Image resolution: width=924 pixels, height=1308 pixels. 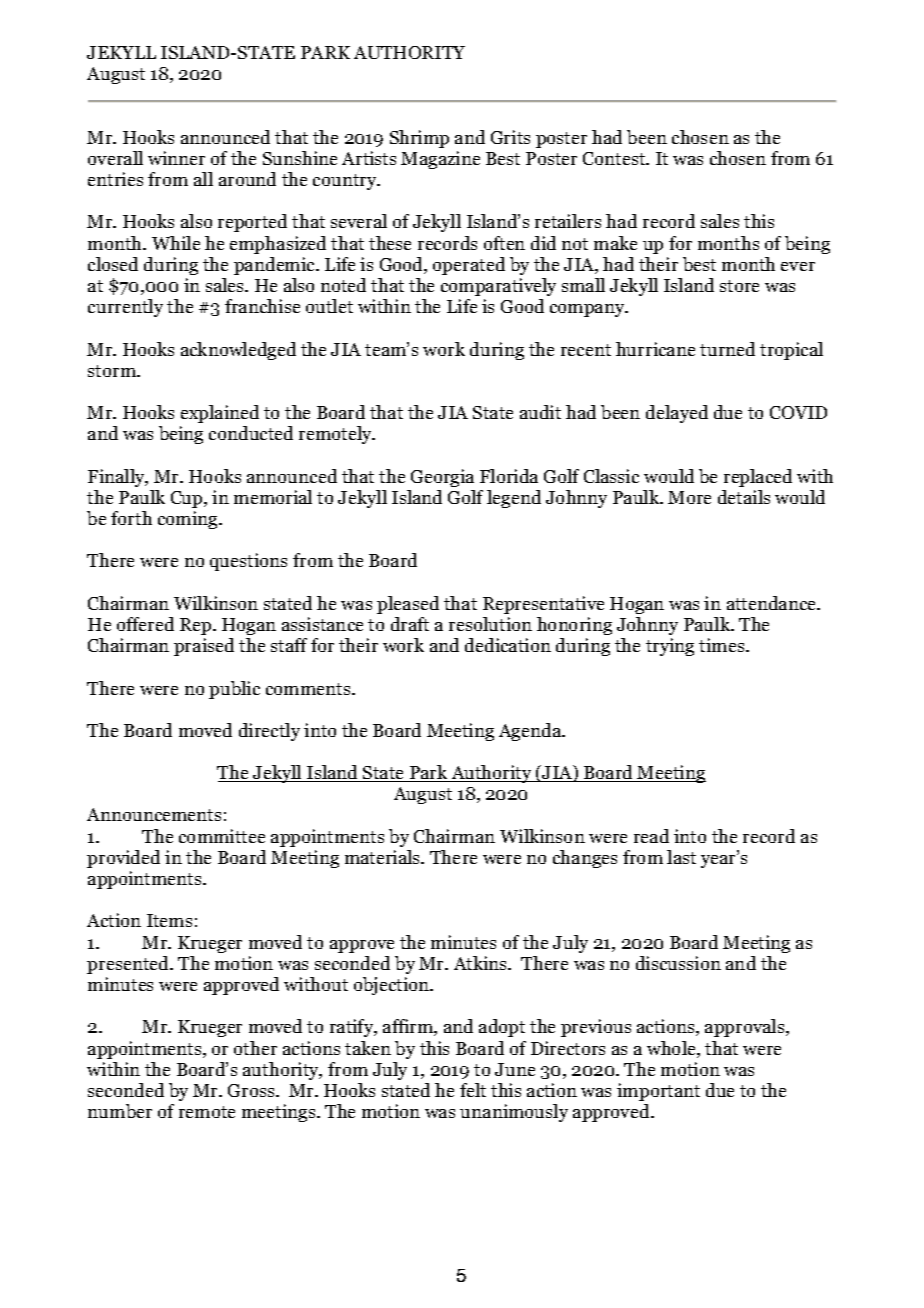 What do you see at coordinates (473, 1090) in the screenshot?
I see `felt` at bounding box center [473, 1090].
